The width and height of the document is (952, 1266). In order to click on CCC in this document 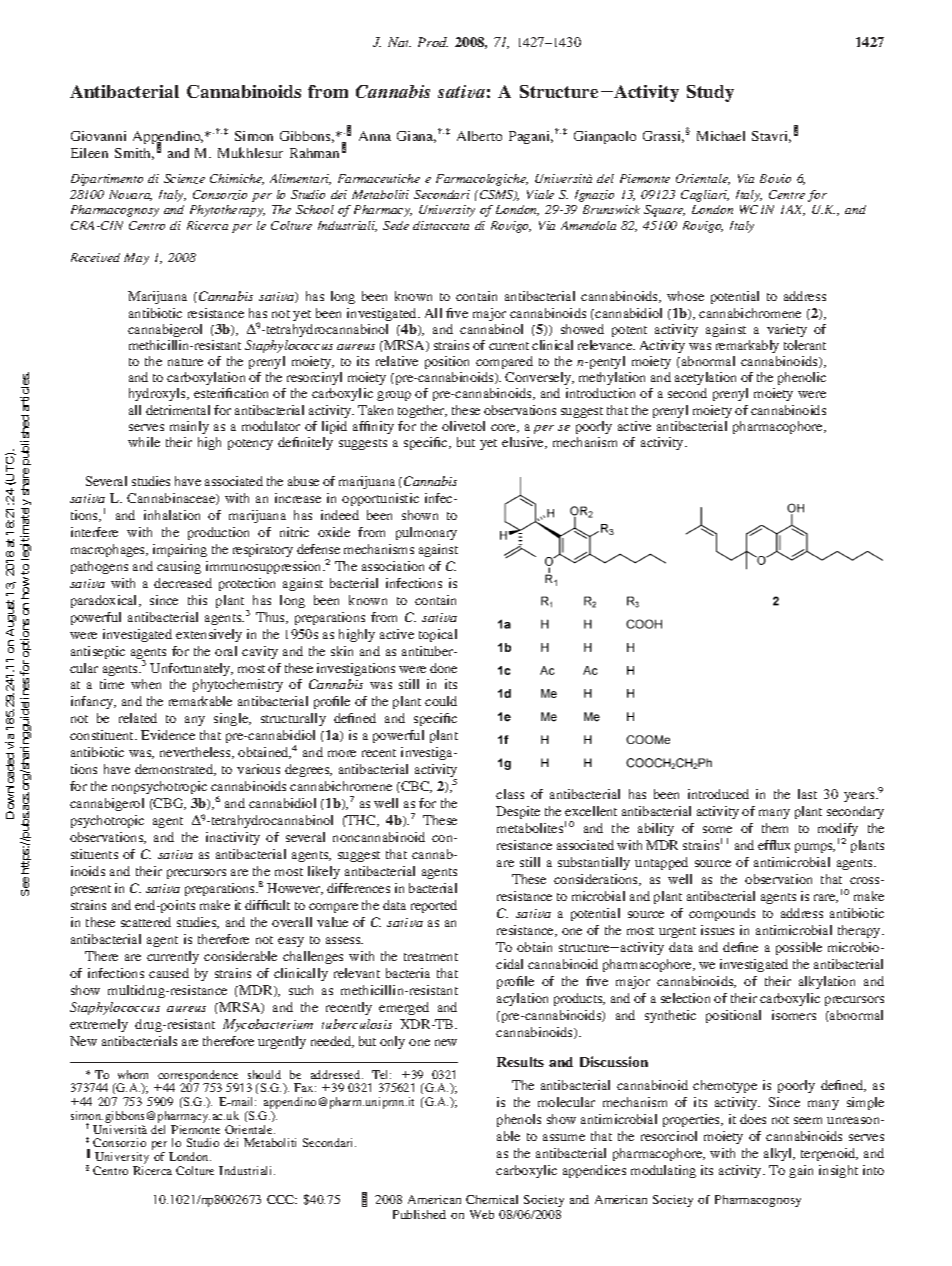, I will do `click(282, 1199)`.
